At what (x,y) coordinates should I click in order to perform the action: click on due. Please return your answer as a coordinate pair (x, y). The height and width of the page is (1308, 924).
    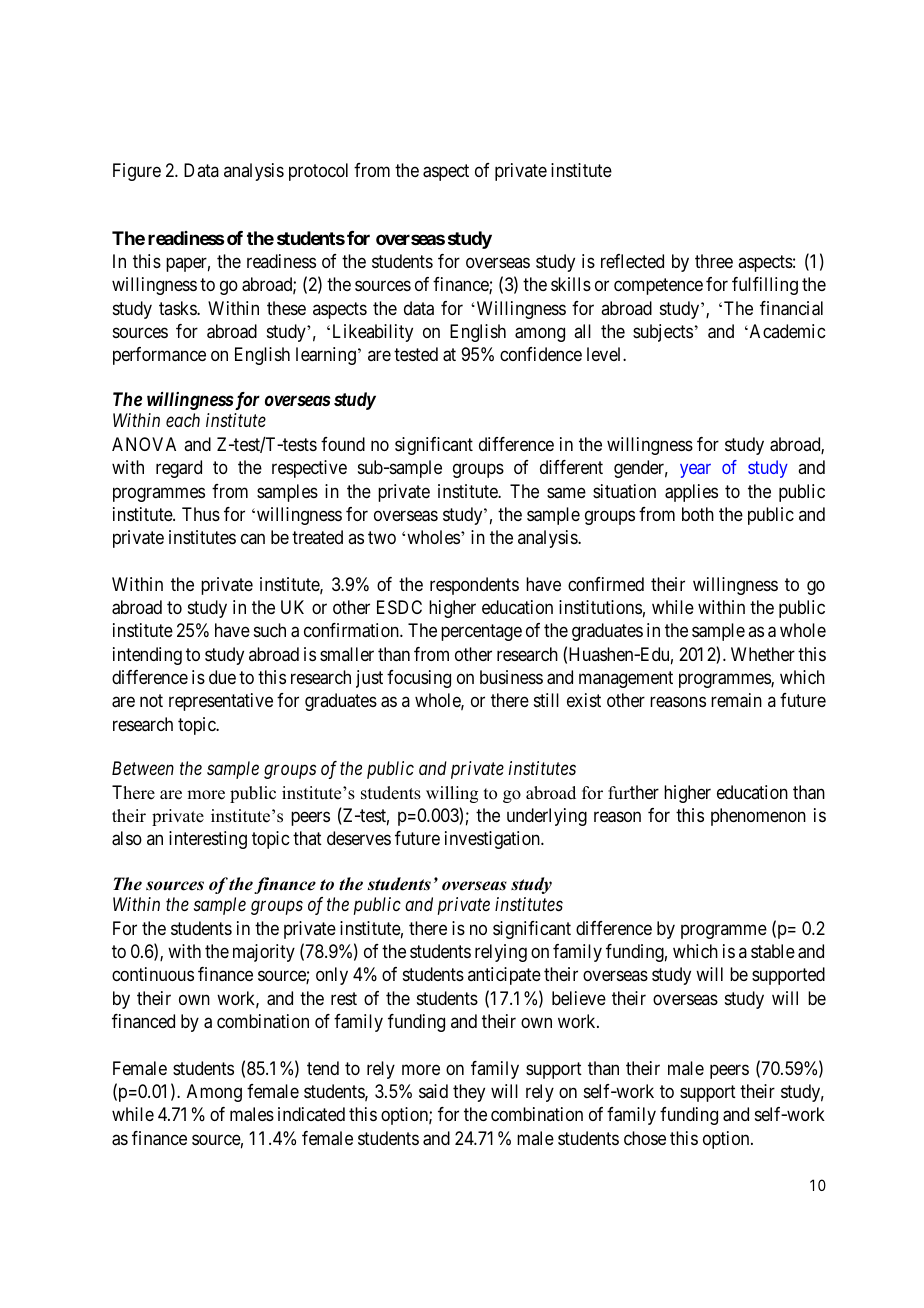
    Looking at the image, I should click on (222, 677).
